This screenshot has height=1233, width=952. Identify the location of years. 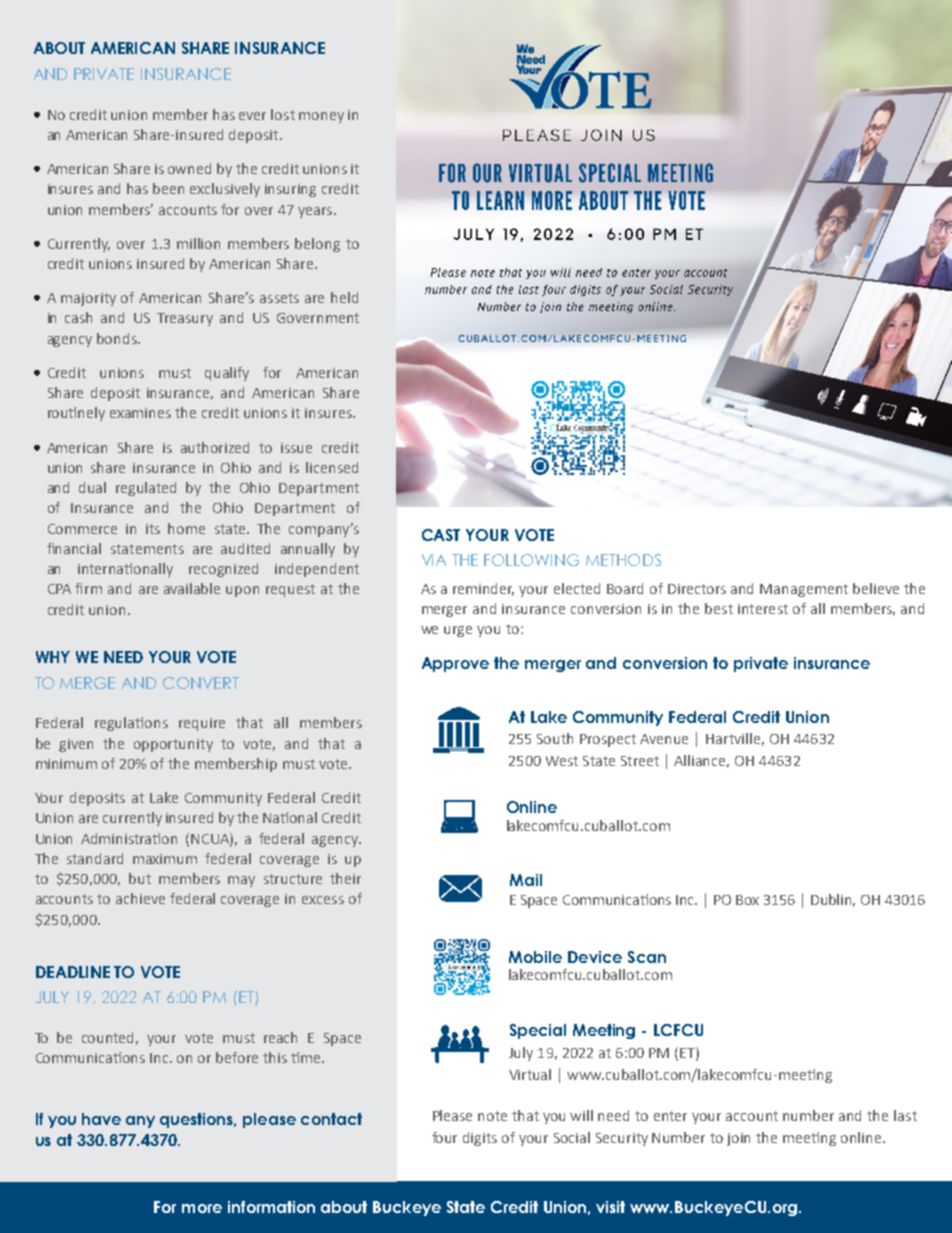
(316, 212).
